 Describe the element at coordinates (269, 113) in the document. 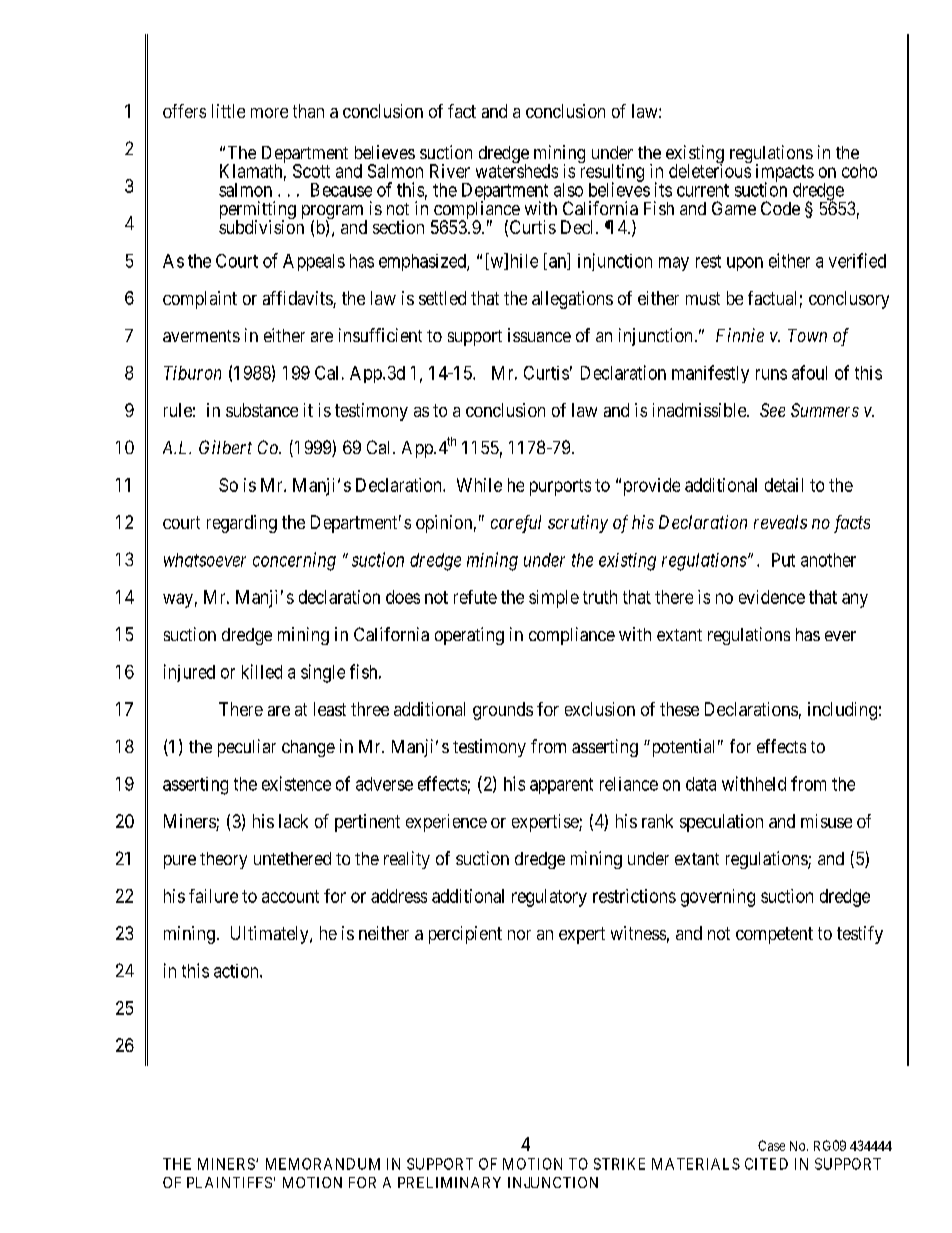

I see `more` at that location.
